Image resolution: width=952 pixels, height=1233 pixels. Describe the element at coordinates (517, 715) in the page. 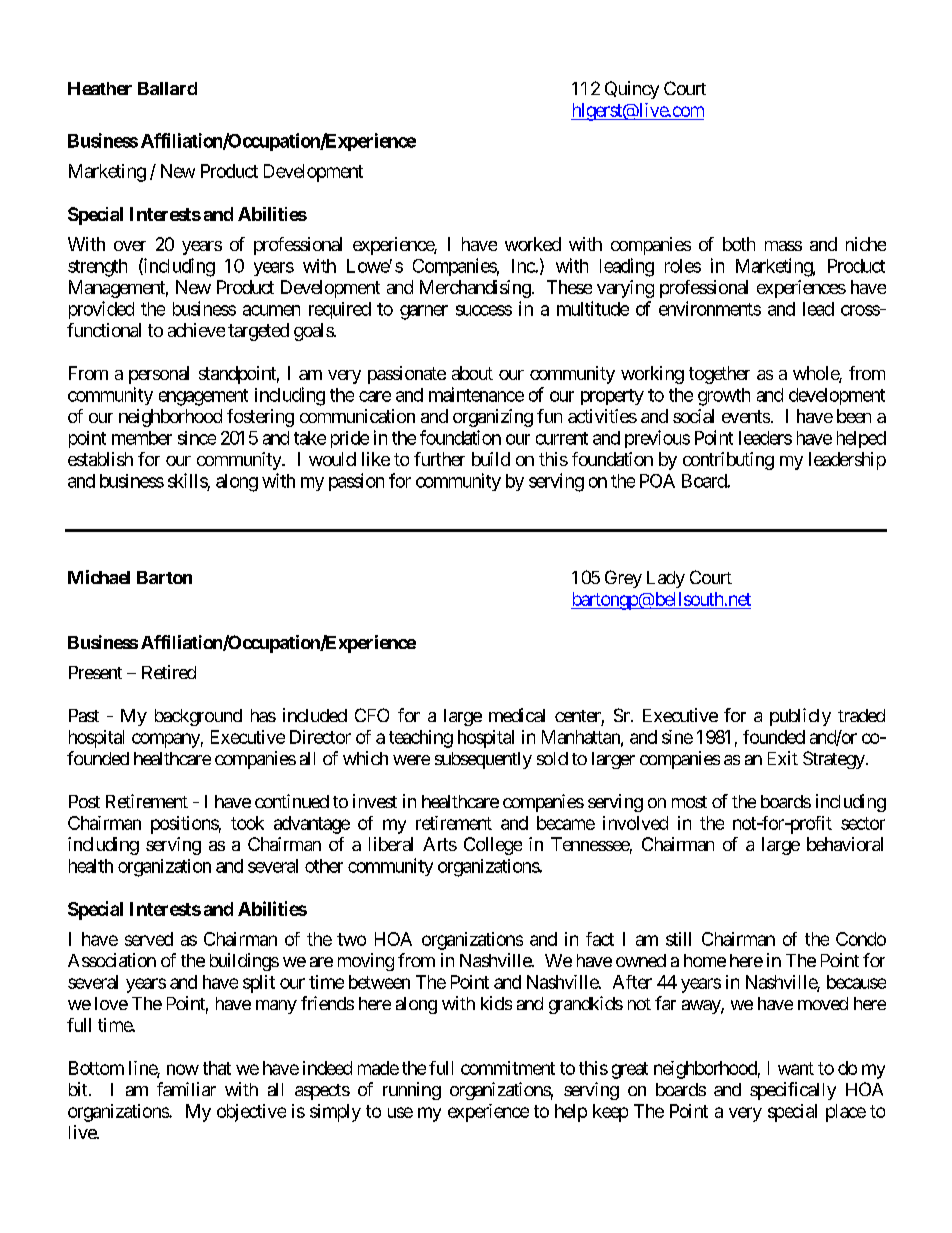

I see `medical` at that location.
